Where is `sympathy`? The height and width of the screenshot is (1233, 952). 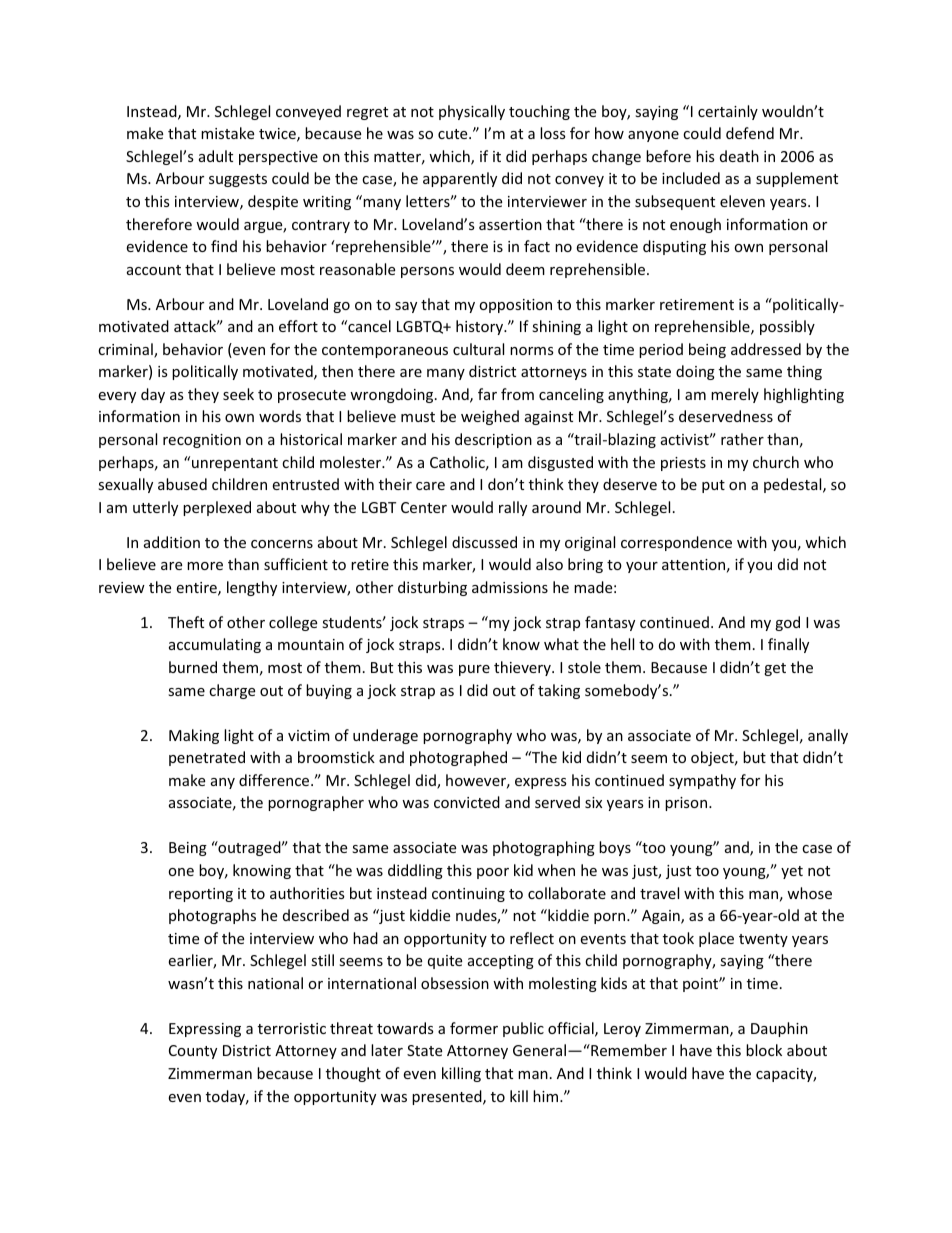
sympathy is located at coordinates (702, 781).
